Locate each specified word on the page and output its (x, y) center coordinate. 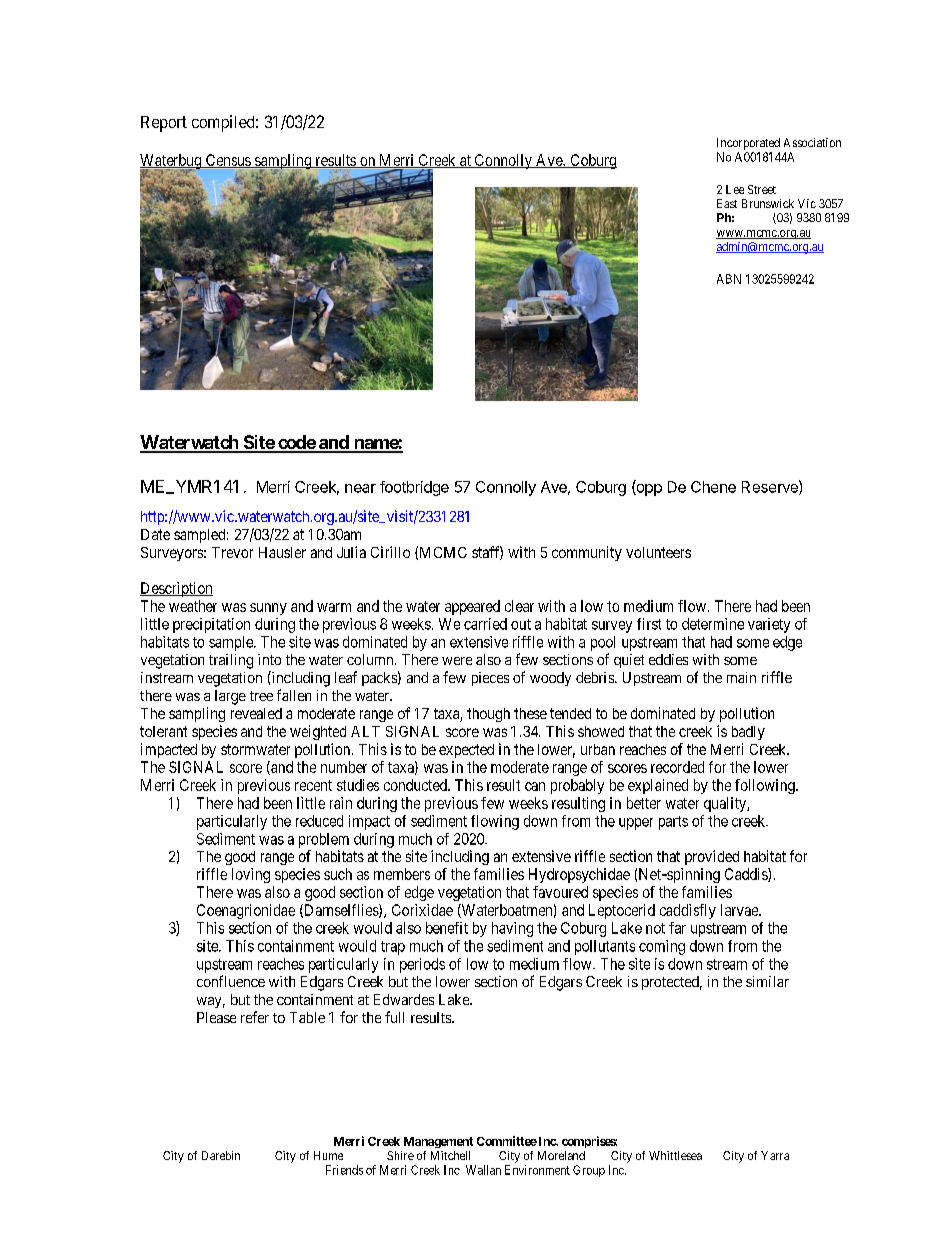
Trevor (232, 552)
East (727, 203)
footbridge (414, 488)
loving (251, 875)
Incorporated (748, 144)
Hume (328, 1155)
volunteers (658, 552)
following (766, 786)
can (535, 786)
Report (164, 124)
